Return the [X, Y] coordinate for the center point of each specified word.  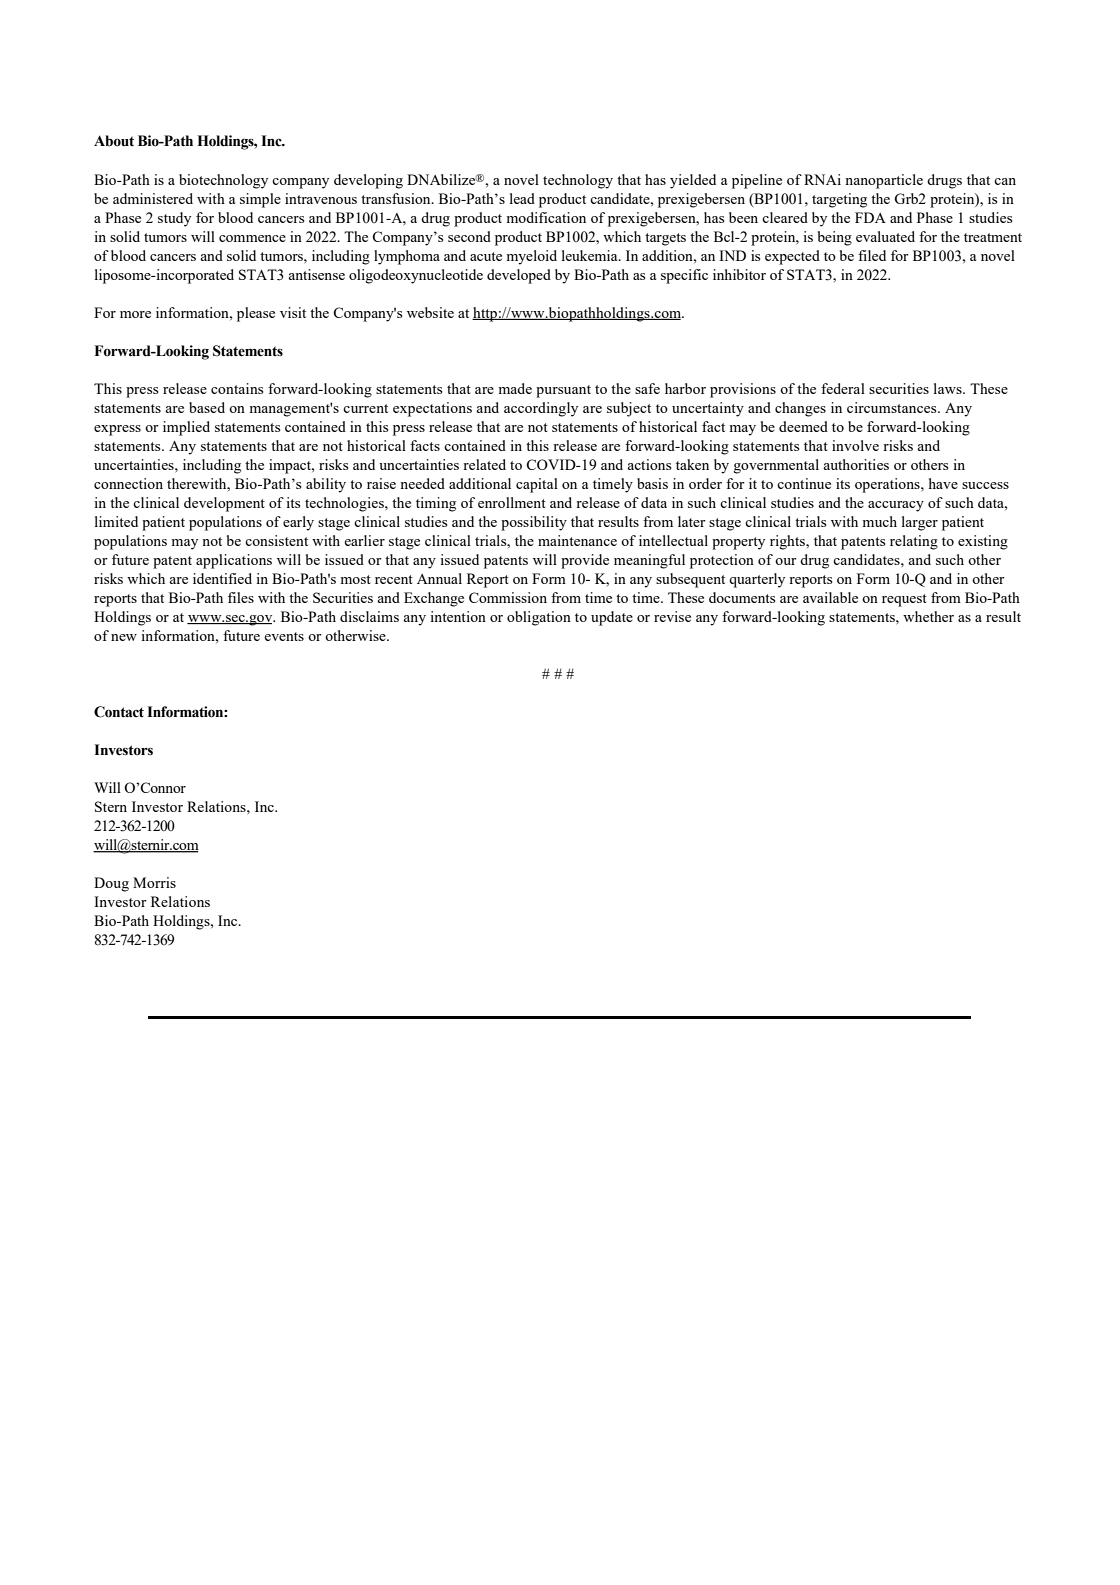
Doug [111, 884]
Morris [154, 882]
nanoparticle [884, 181]
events [284, 636]
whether [928, 616]
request [904, 600]
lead [522, 198]
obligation [539, 618]
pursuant [563, 391]
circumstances [893, 407]
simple [260, 200]
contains [237, 388]
